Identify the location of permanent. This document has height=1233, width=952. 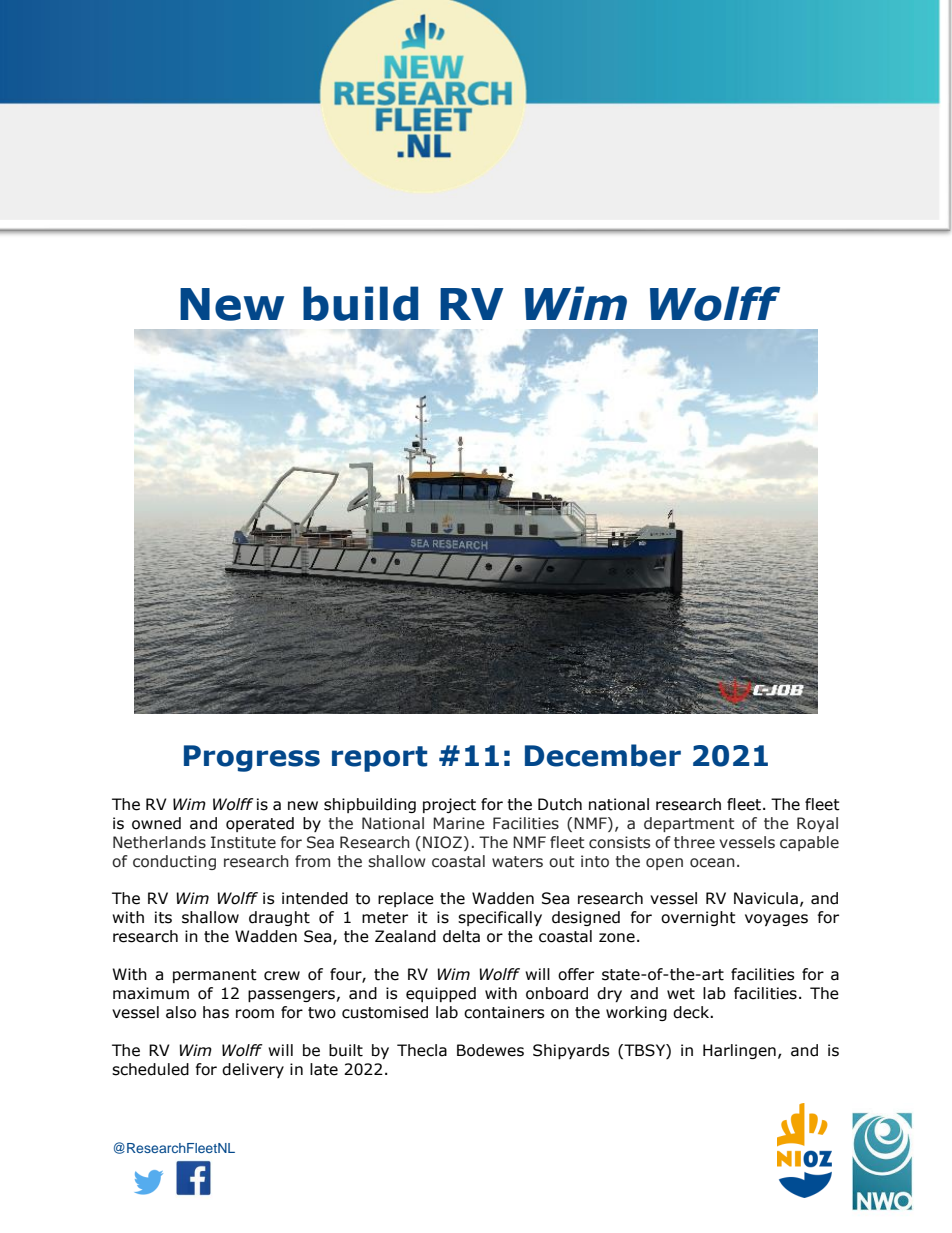
(215, 976).
